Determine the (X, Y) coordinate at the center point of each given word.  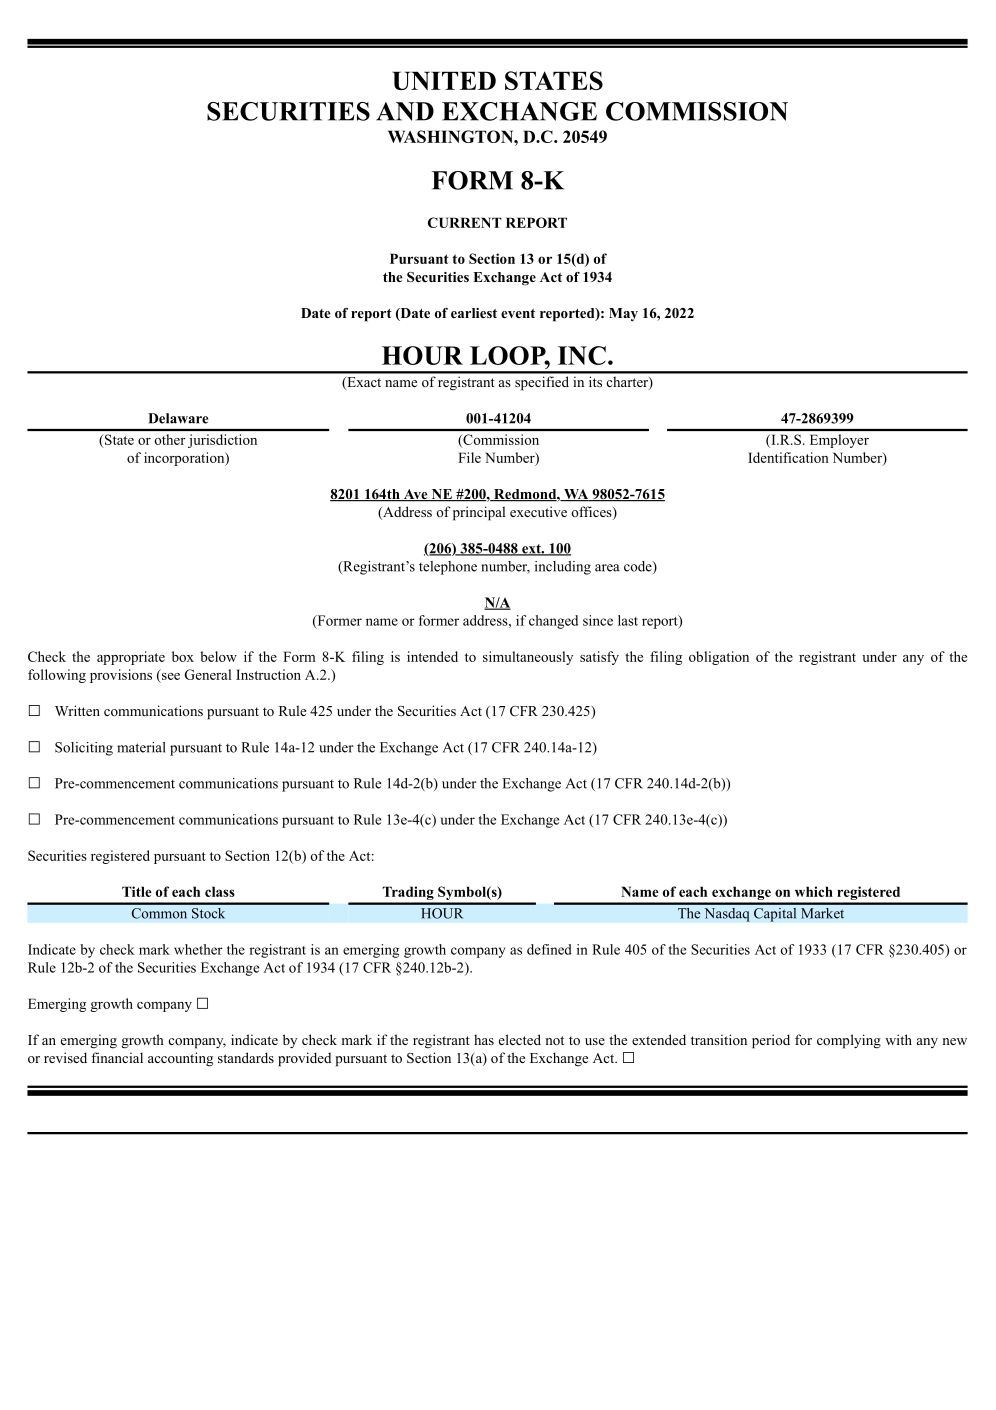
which (814, 891)
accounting (180, 1059)
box (183, 656)
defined (549, 949)
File (469, 457)
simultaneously (528, 658)
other (170, 439)
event (518, 313)
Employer (839, 441)
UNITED (444, 80)
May (623, 314)
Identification (788, 457)
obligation (719, 658)
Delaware (178, 418)
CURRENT (465, 222)
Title (137, 891)
